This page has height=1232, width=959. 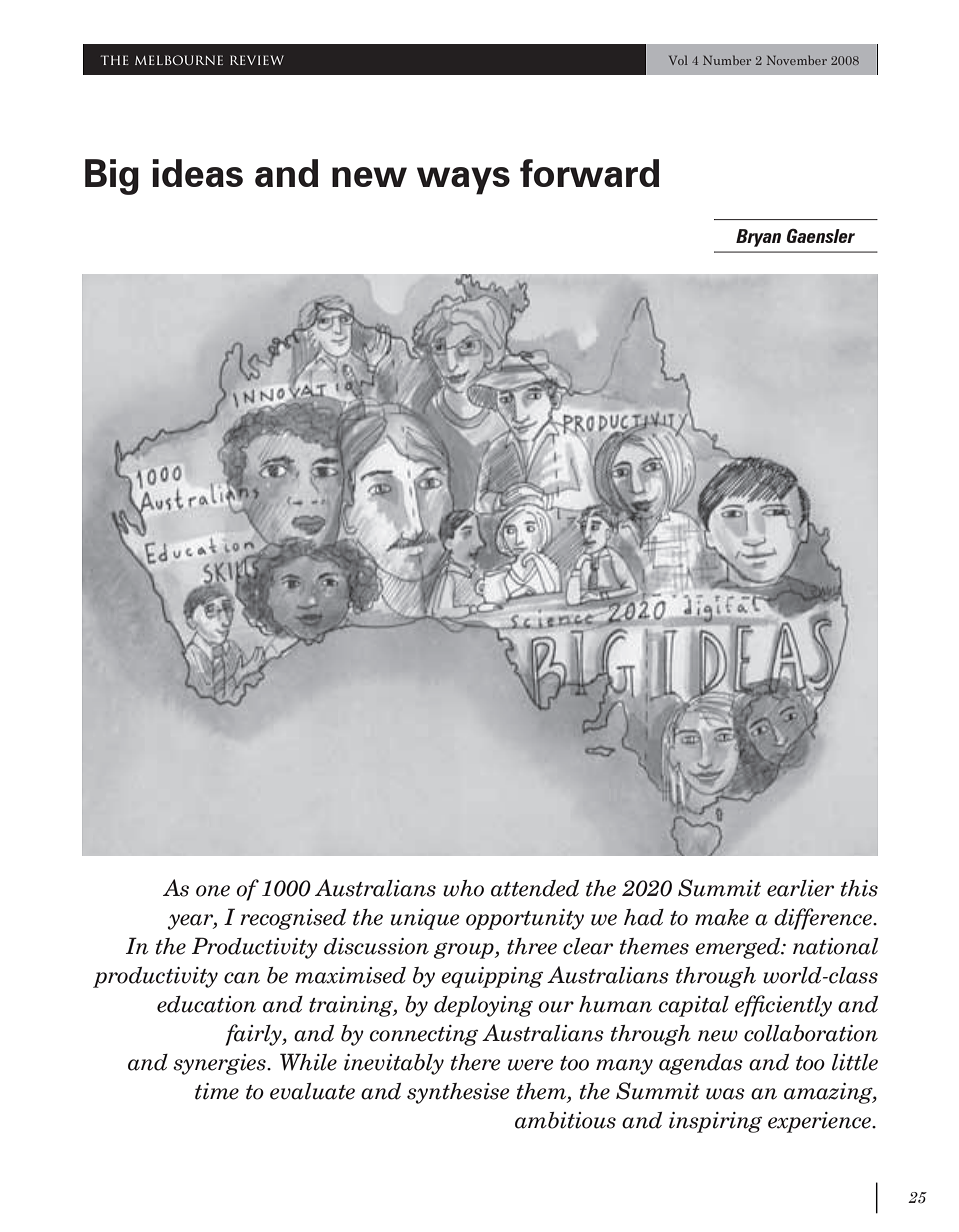 I want to click on Big, so click(x=112, y=177).
